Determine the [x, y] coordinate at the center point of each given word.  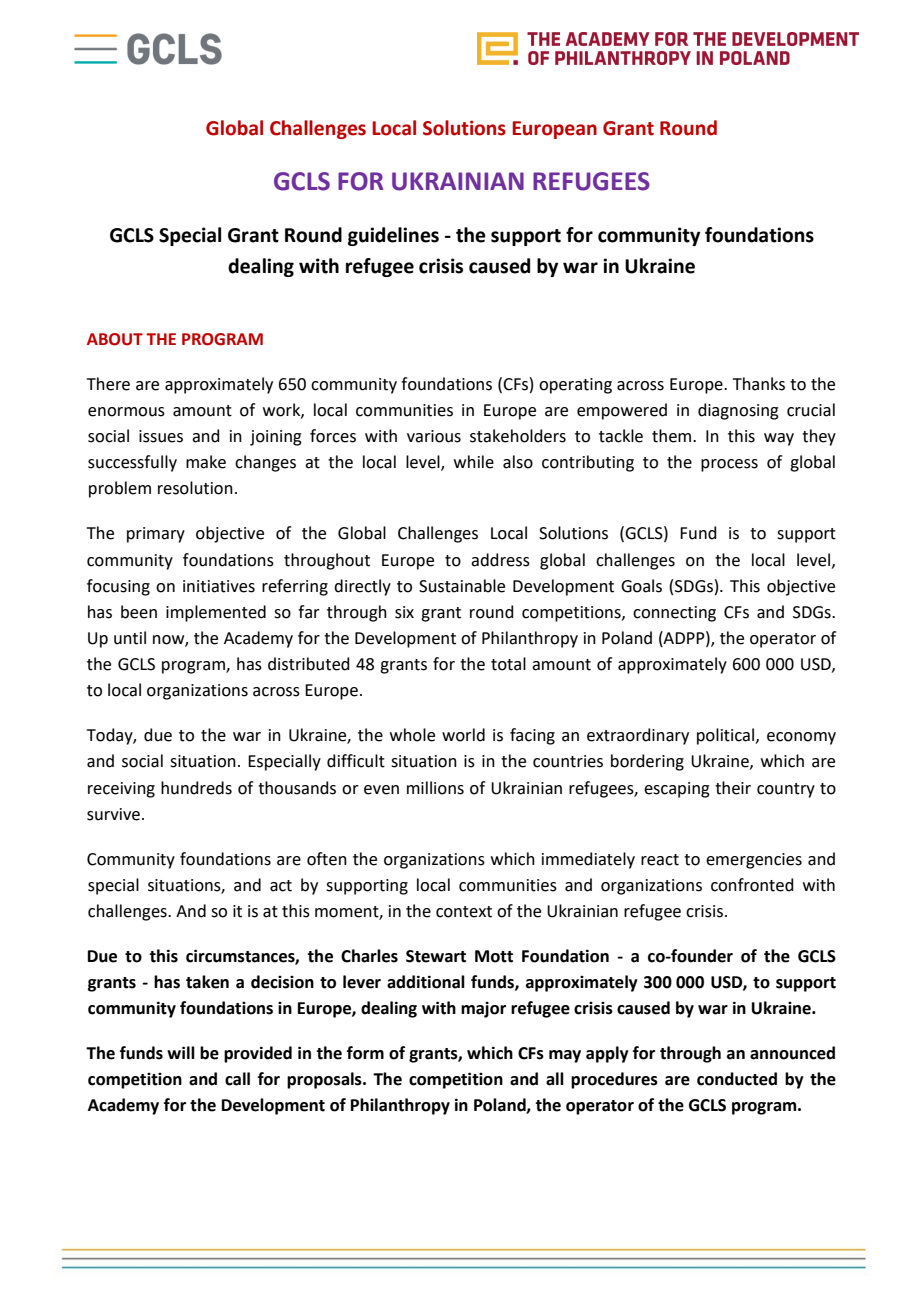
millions [435, 788]
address [500, 560]
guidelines [393, 236]
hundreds [196, 788]
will [181, 1052]
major [483, 1009]
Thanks [759, 384]
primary [156, 535]
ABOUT [115, 339]
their [733, 788]
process [729, 465]
